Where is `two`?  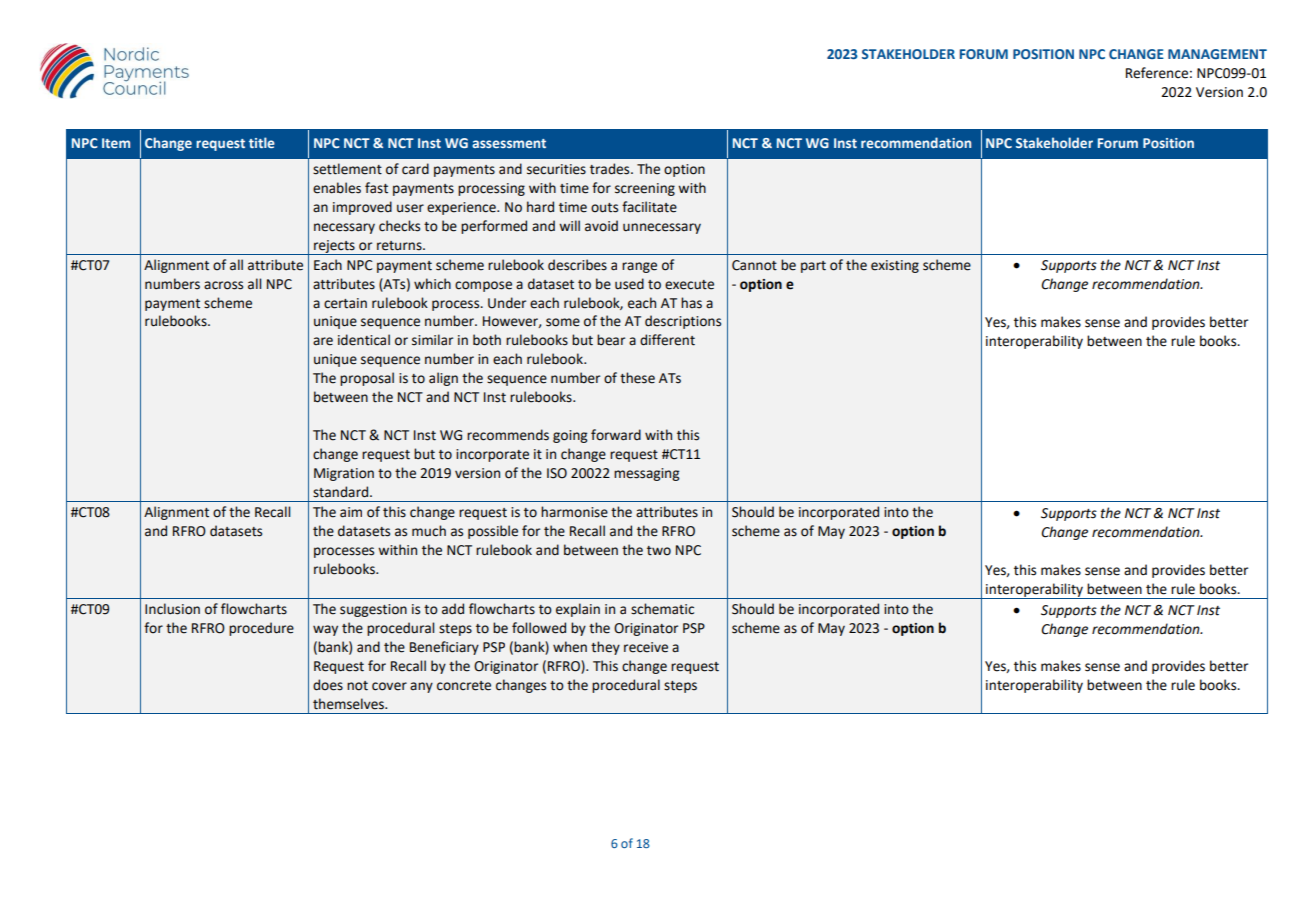 two is located at coordinates (659, 551).
